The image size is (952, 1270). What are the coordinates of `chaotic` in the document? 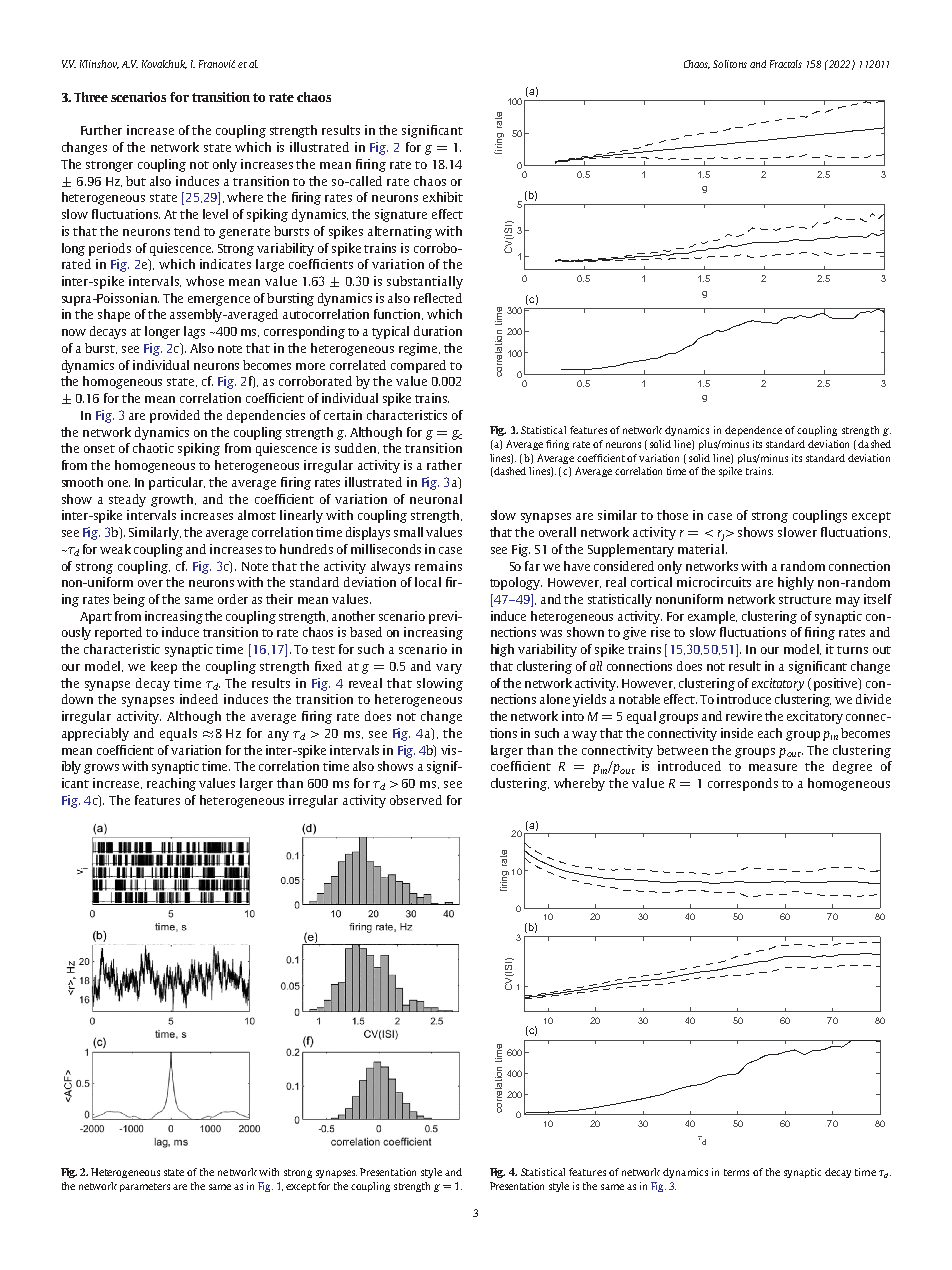 It's located at (153, 448).
